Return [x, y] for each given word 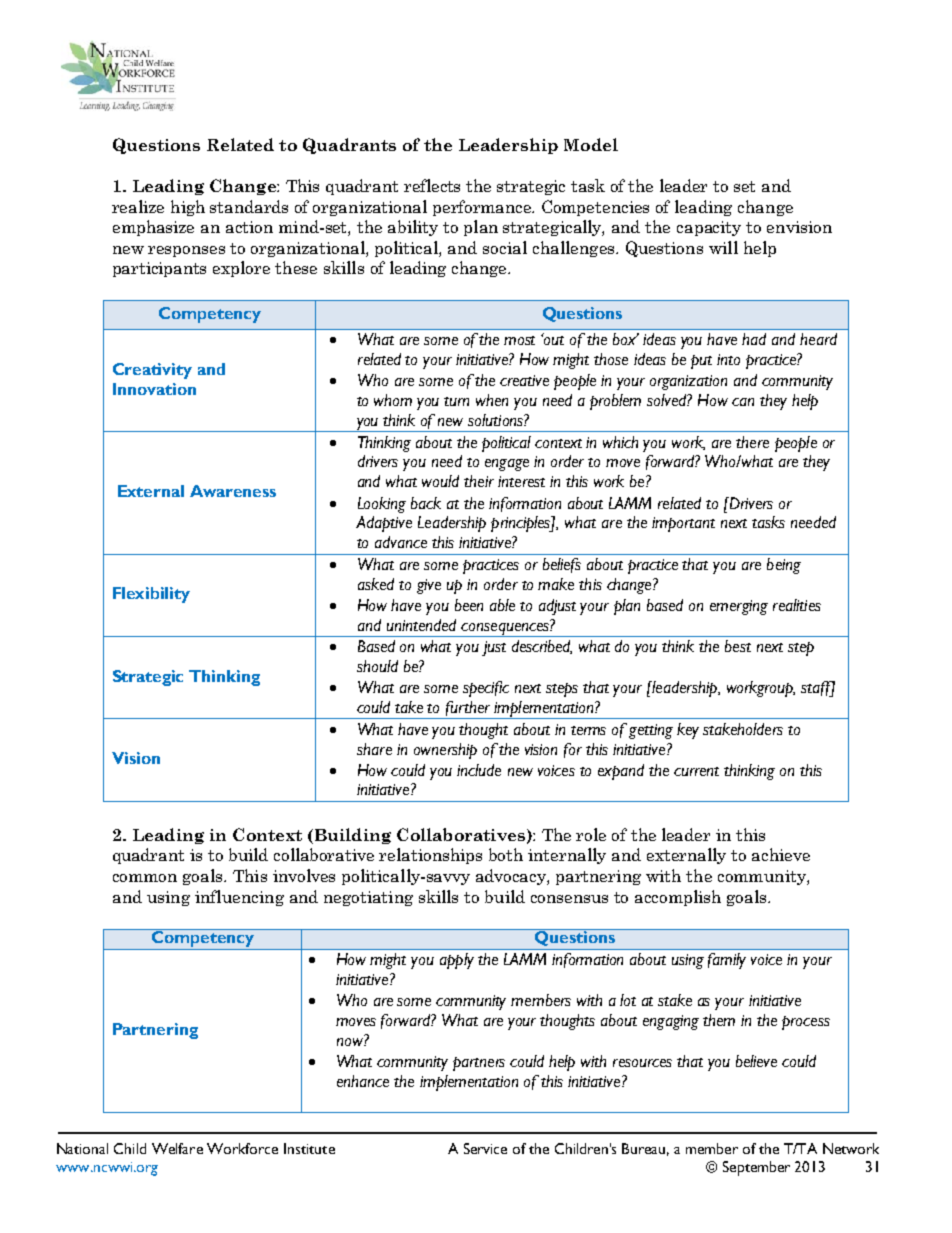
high [188, 208]
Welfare [177, 1148]
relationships [430, 856]
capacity [709, 228]
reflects [432, 185]
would [440, 481]
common [145, 878]
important [683, 524]
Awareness [233, 491]
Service [485, 1148]
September [756, 1168]
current [696, 771]
